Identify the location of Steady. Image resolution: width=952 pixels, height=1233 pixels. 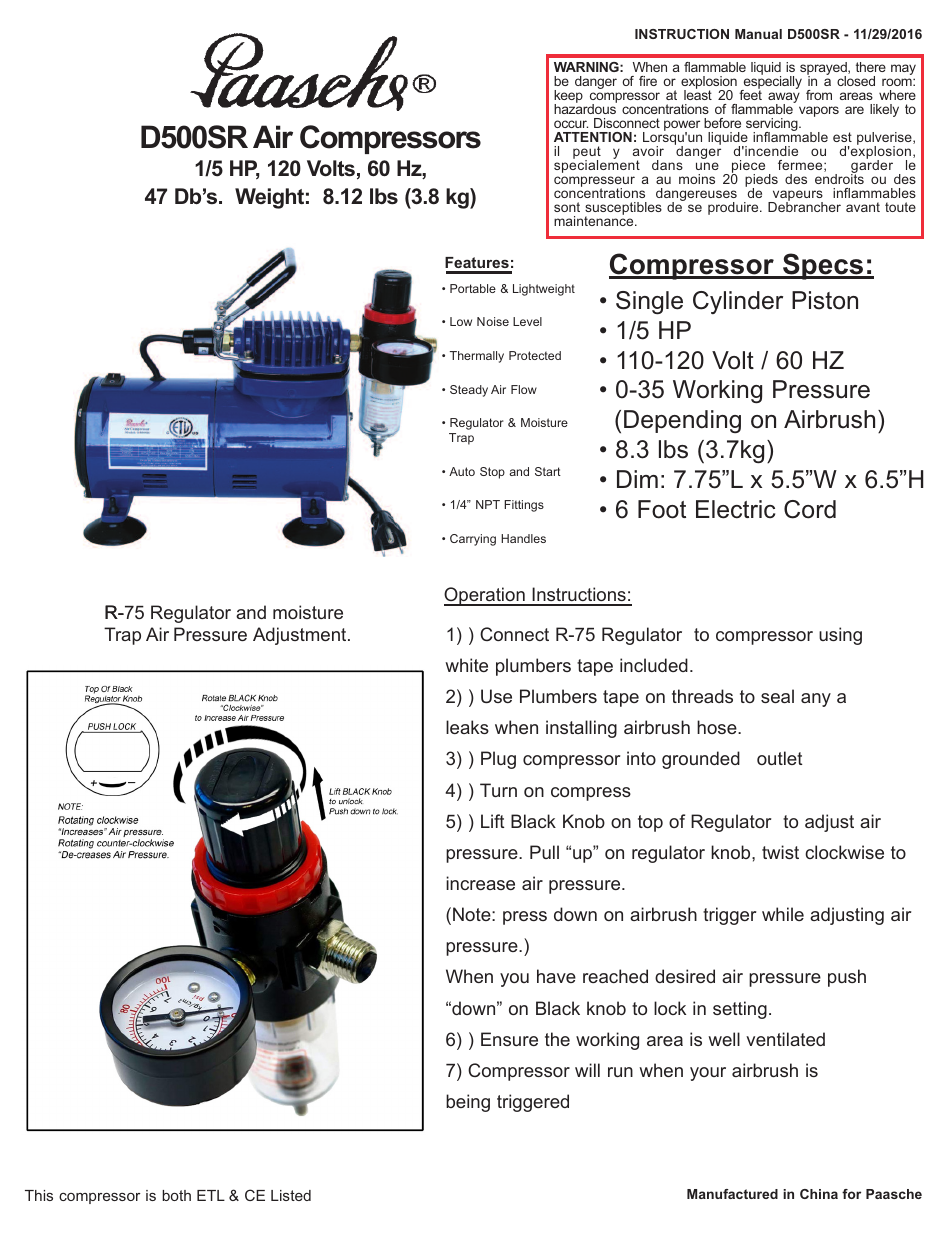
(469, 391).
